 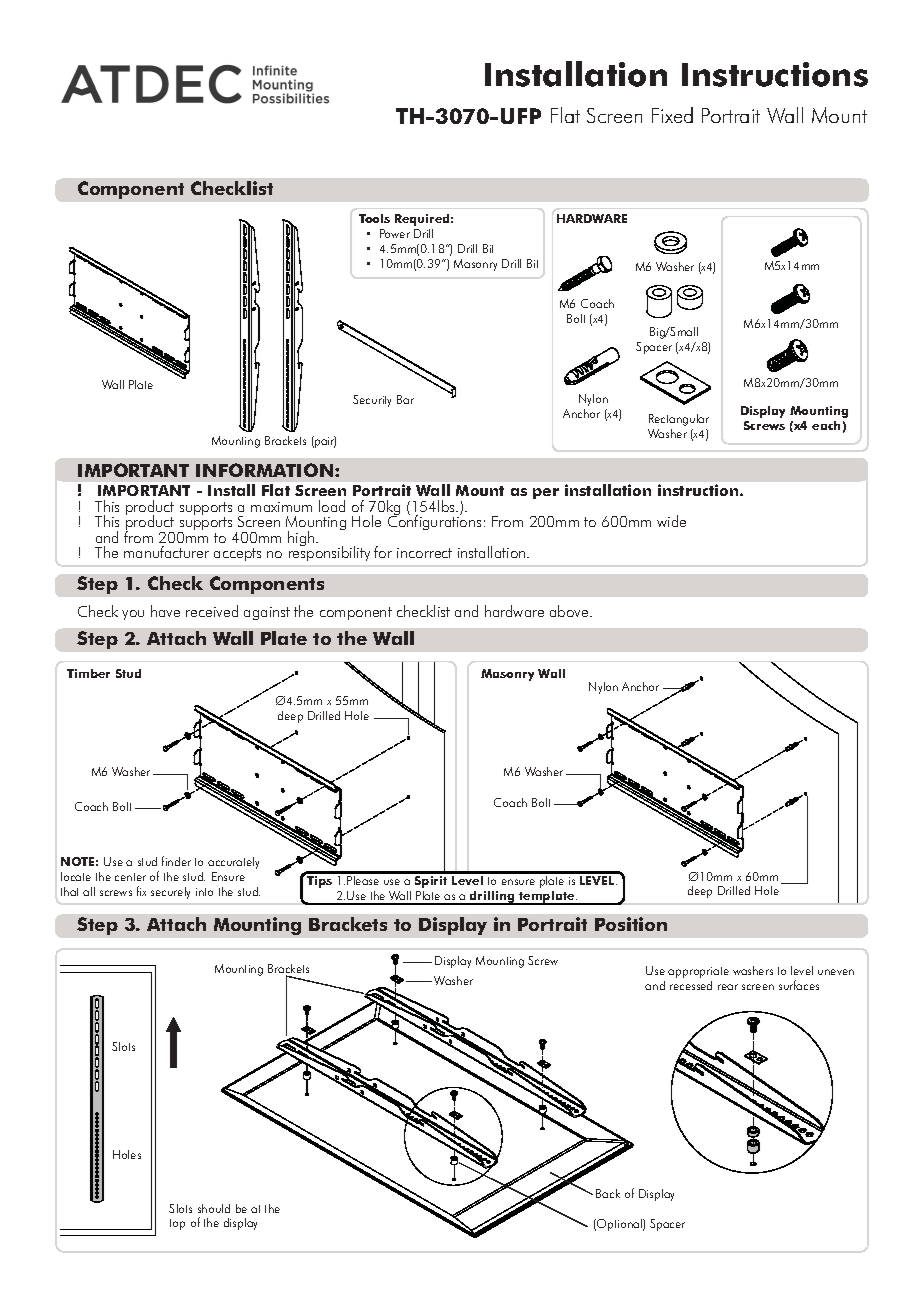 I want to click on top, so click(x=177, y=1224).
